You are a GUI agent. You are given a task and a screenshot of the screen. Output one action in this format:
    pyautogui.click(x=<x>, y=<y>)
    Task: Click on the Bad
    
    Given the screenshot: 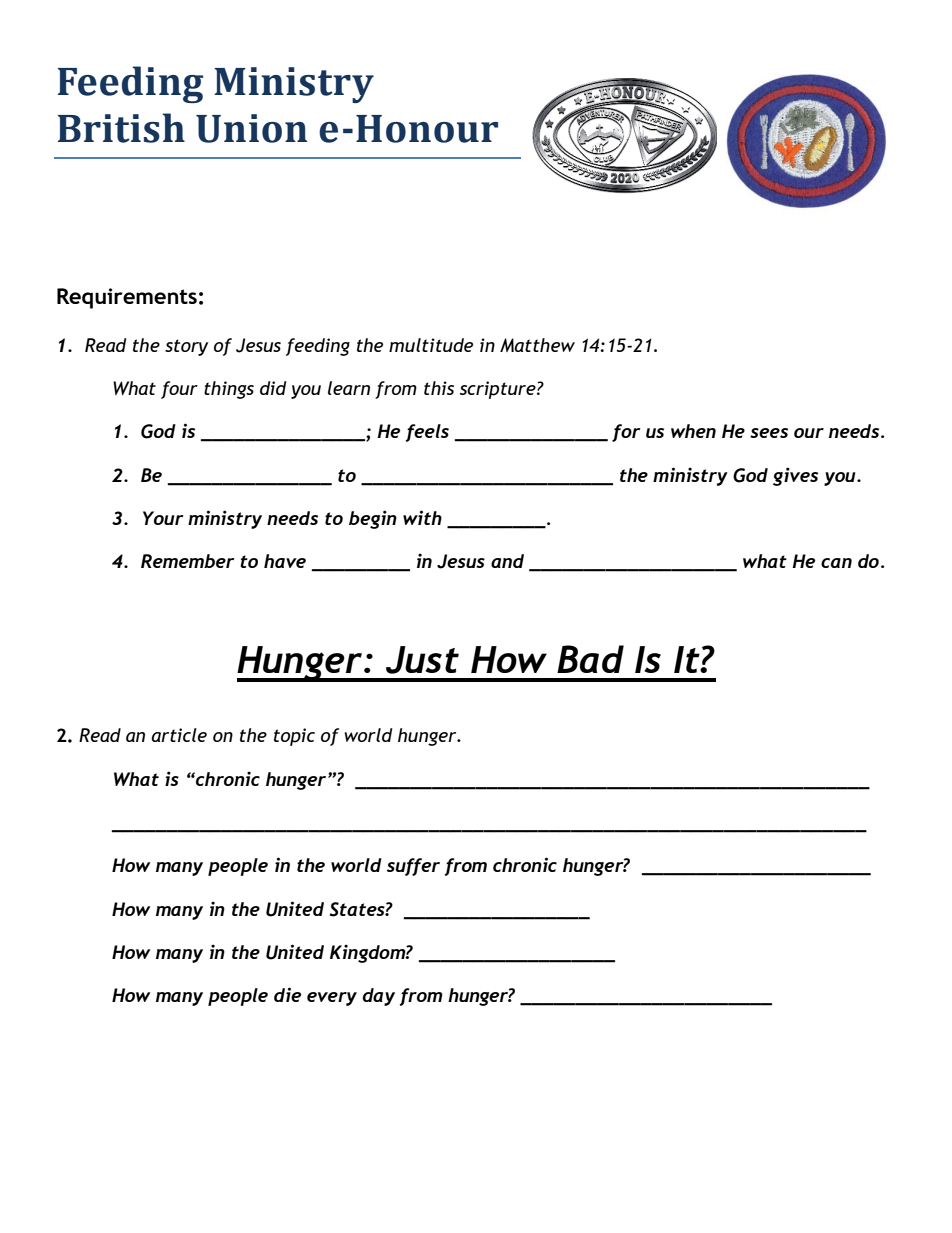 What is the action you would take?
    pyautogui.click(x=590, y=659)
